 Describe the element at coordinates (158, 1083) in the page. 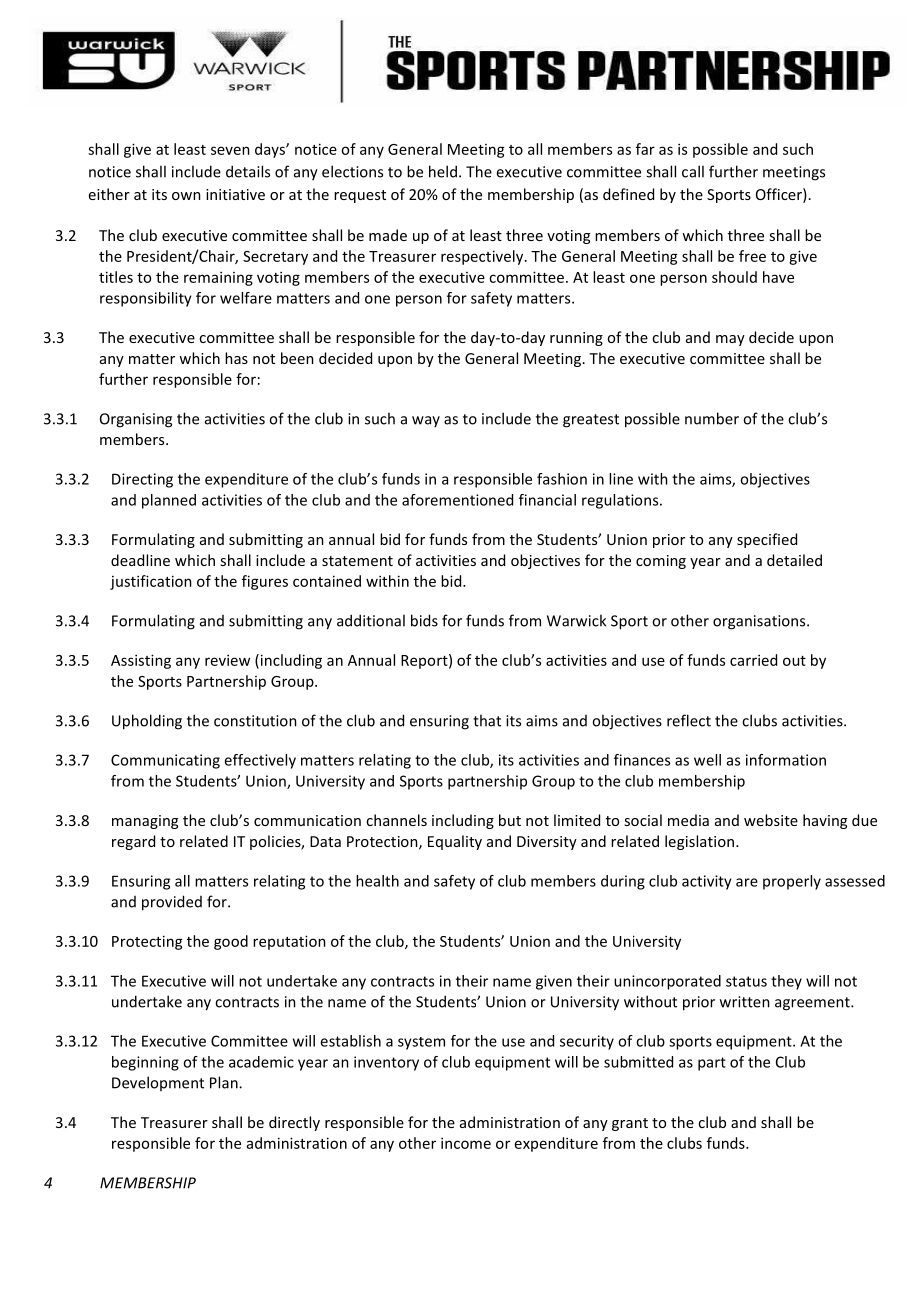

I see `Development` at that location.
